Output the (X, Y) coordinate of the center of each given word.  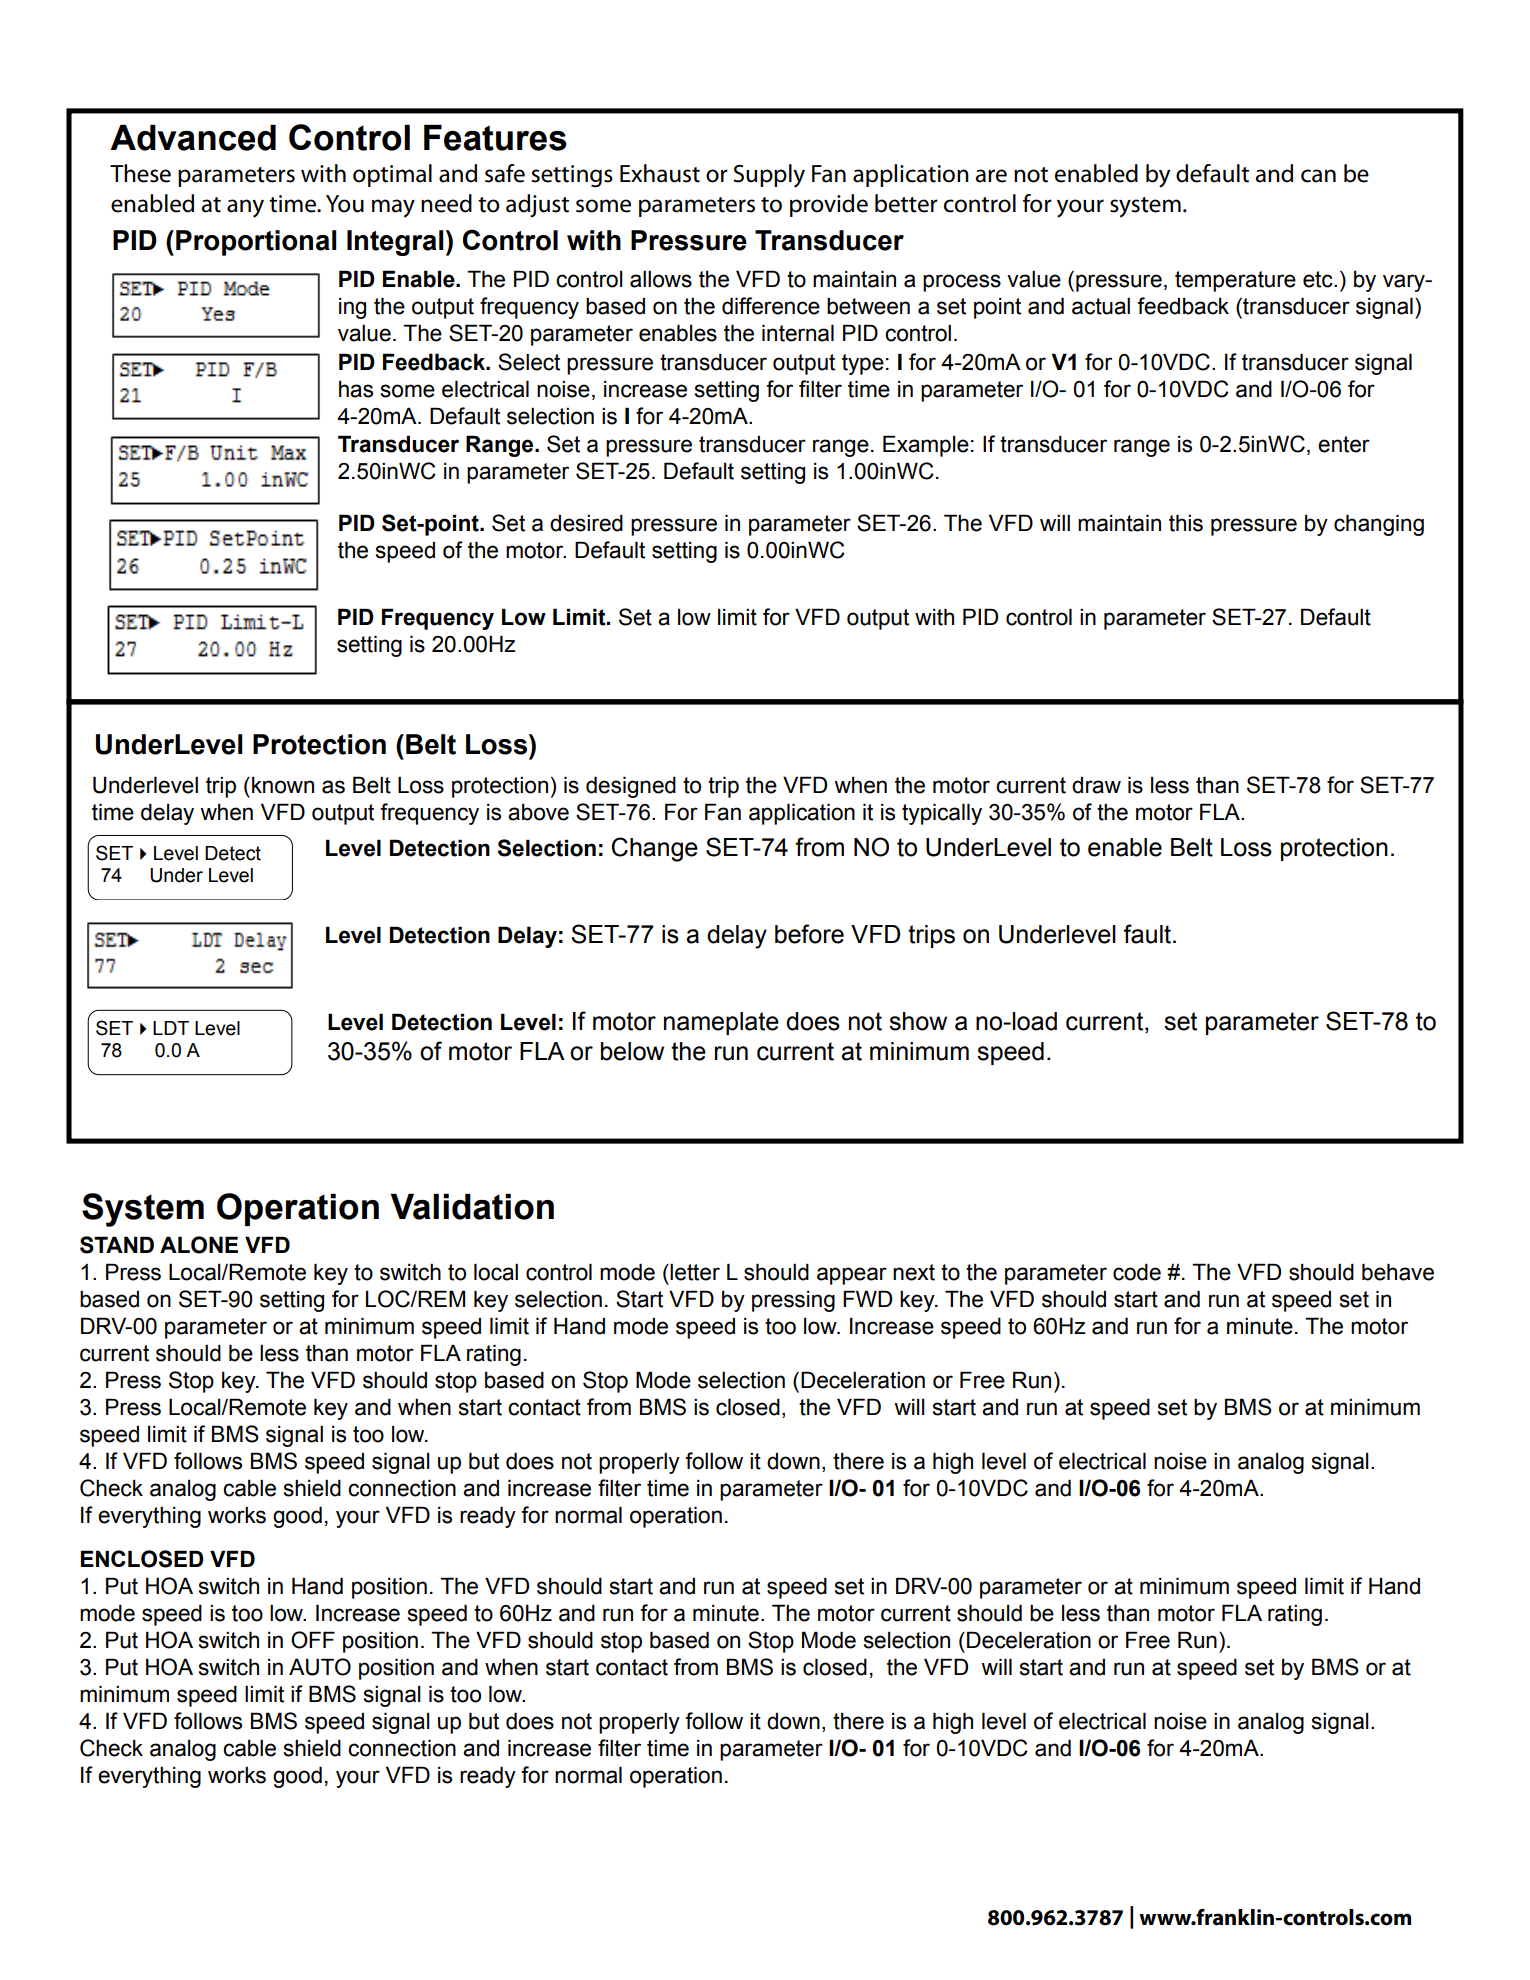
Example (926, 446)
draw (1096, 785)
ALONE (199, 1245)
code (1137, 1272)
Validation (472, 1207)
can (1318, 176)
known (283, 785)
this (1186, 523)
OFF (313, 1640)
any (245, 208)
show (918, 1021)
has (356, 389)
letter (695, 1272)
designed (631, 787)
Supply (769, 176)
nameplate (721, 1023)
